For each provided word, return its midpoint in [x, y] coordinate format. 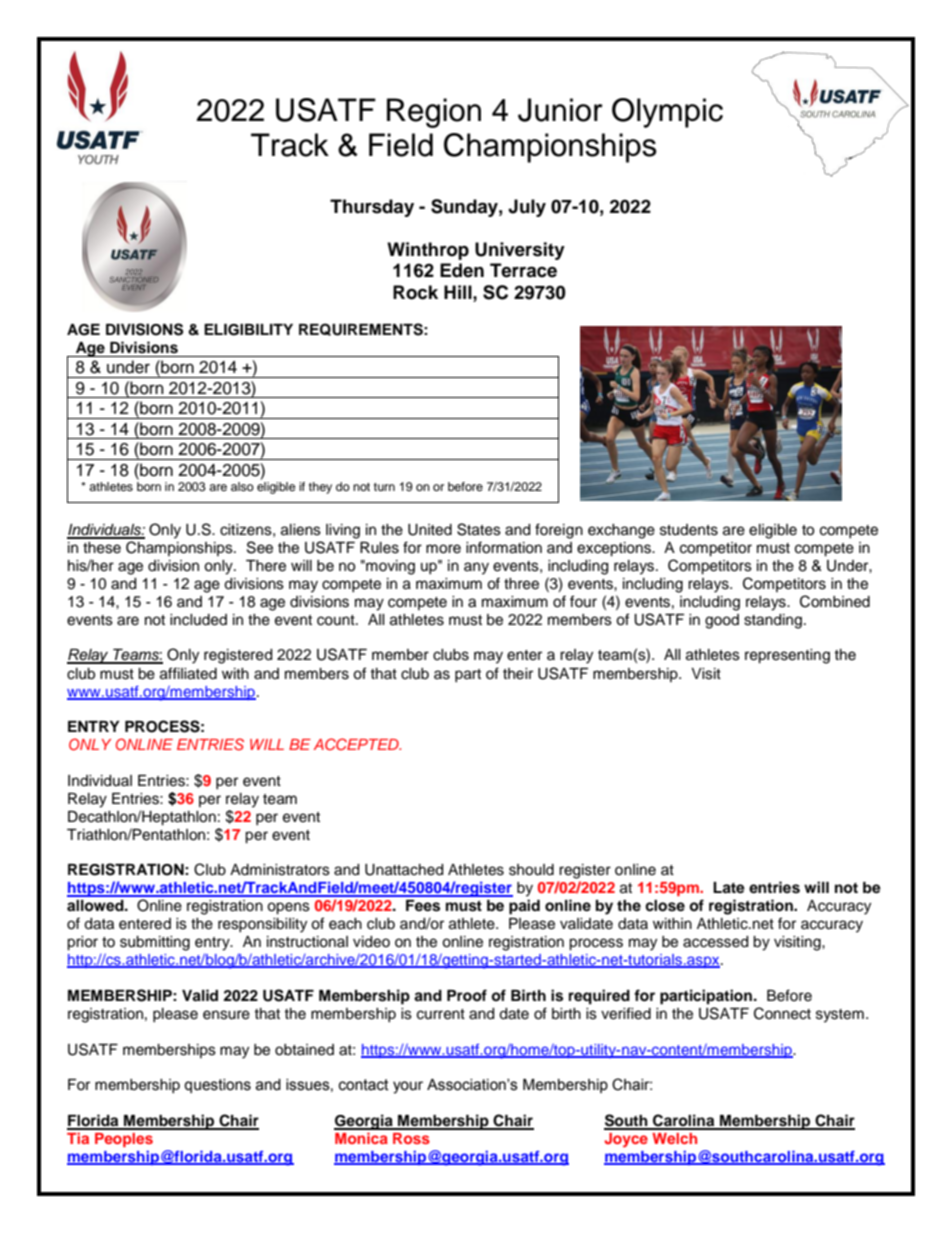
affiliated [188, 673]
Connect [782, 1013]
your [408, 1087]
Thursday [372, 208]
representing [787, 656]
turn [384, 487]
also [242, 486]
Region [434, 113]
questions [217, 1086]
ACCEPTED [357, 744]
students [689, 530]
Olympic [667, 113]
